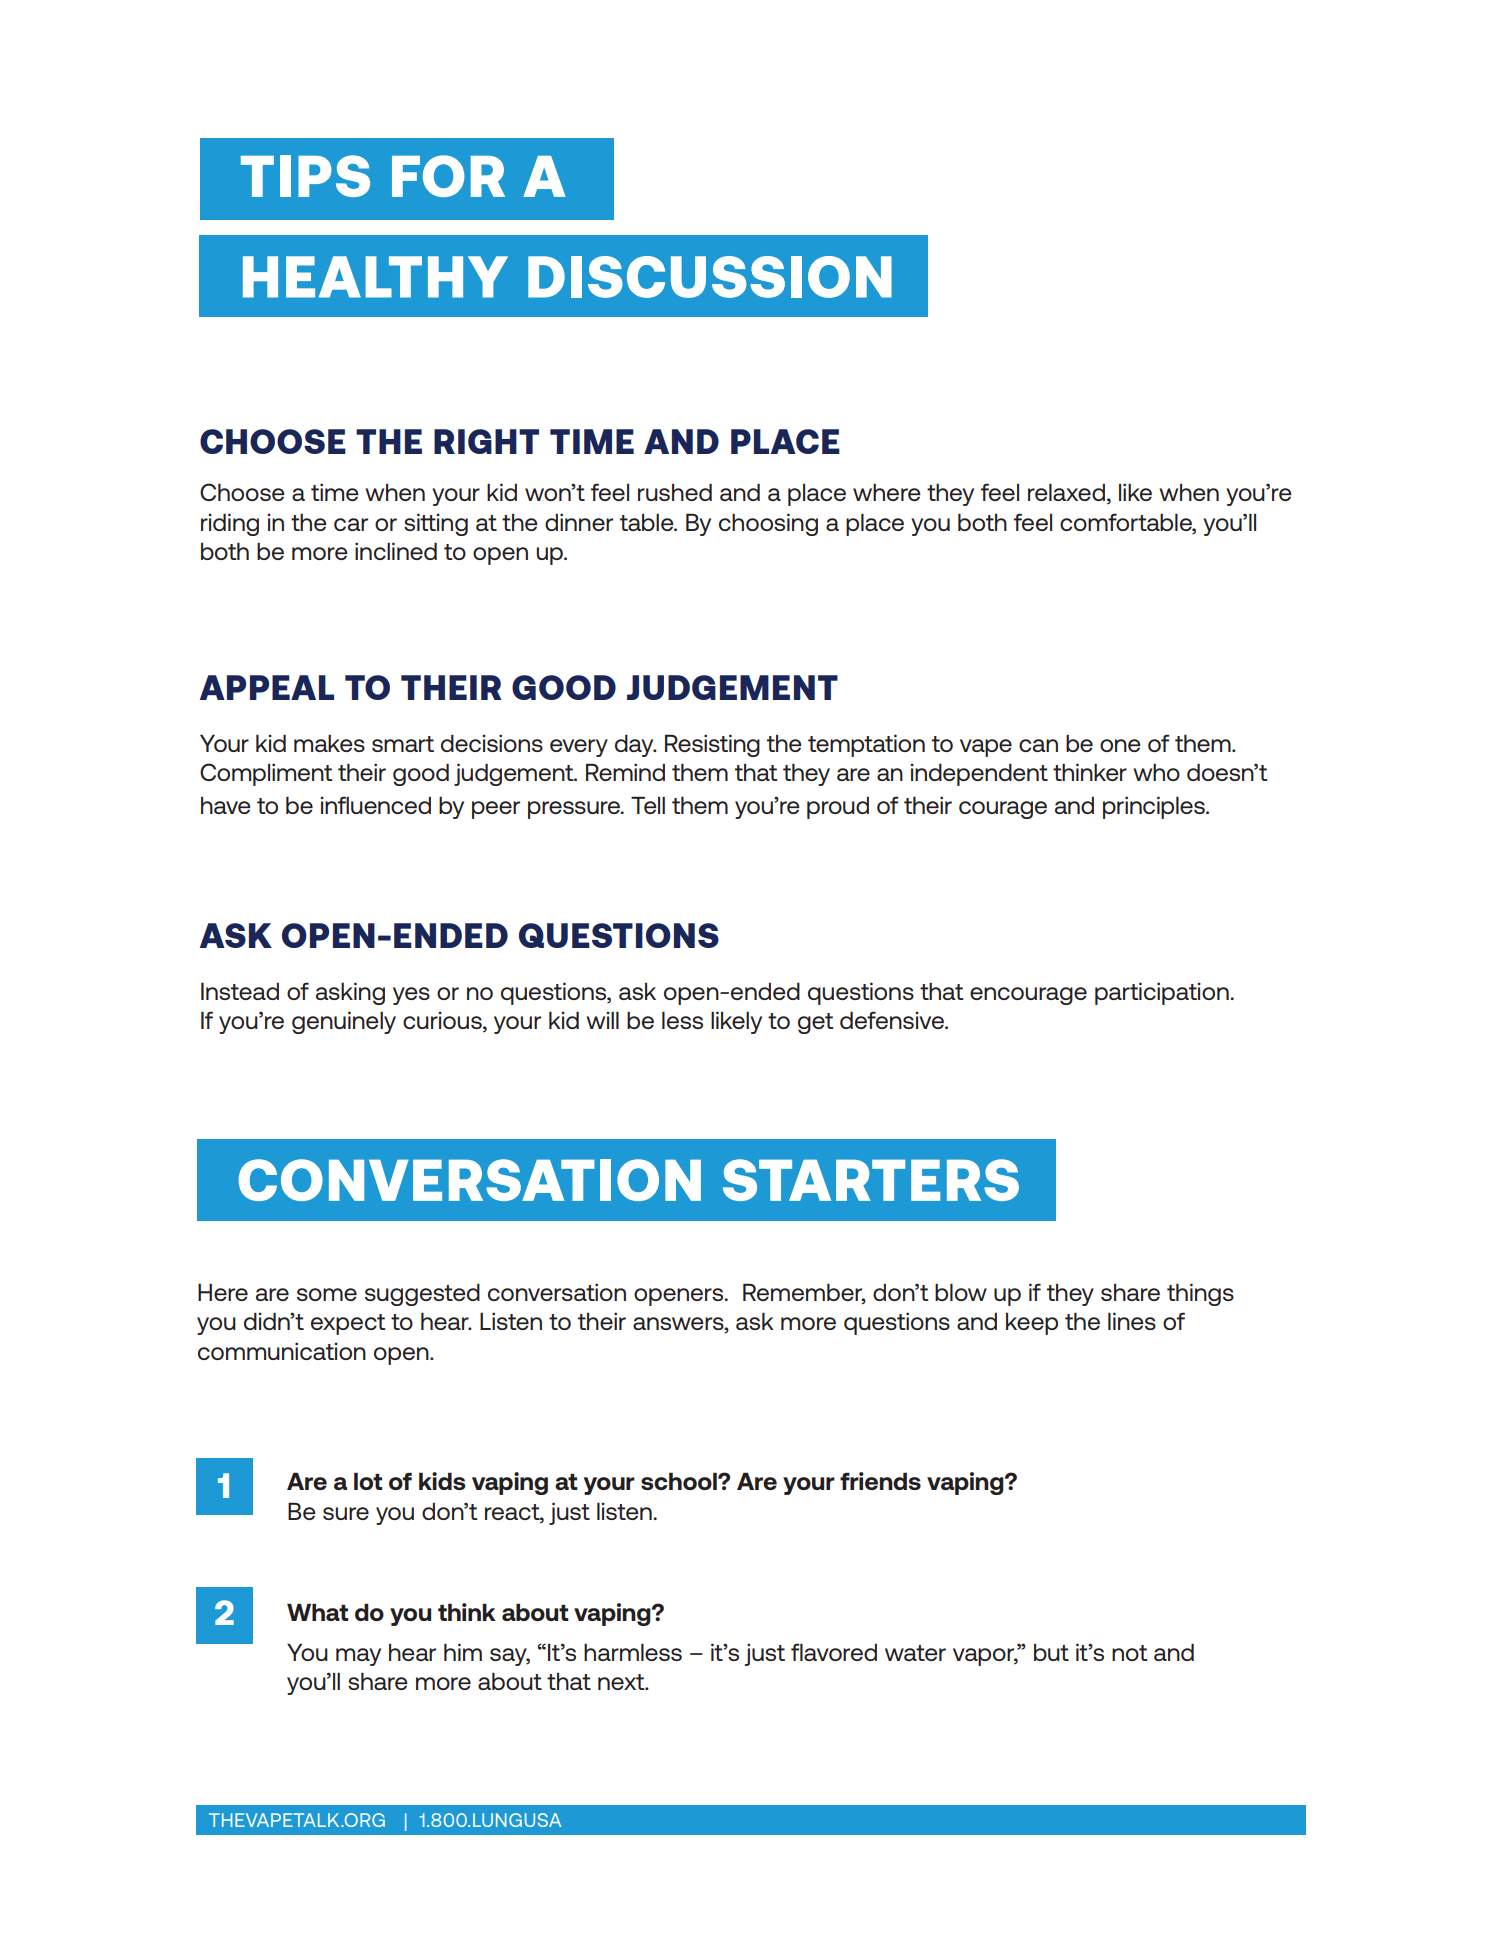 This screenshot has height=1944, width=1502. Describe the element at coordinates (1163, 993) in the screenshot. I see `participation` at that location.
